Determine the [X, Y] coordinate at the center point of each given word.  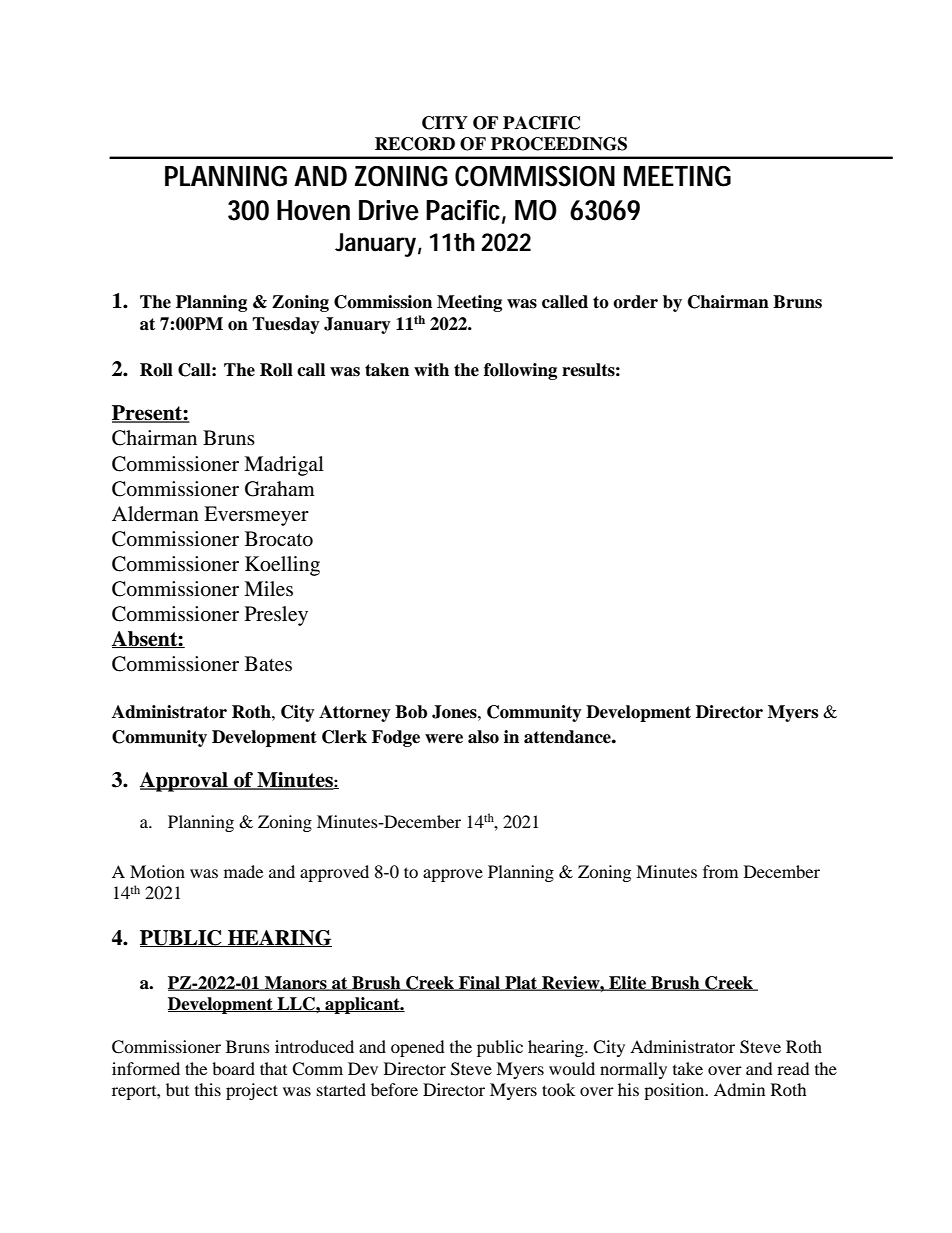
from [720, 871]
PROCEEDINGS [559, 144]
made [243, 871]
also [483, 737]
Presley [276, 616]
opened [417, 1048]
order [635, 302]
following [520, 371]
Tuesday [286, 325]
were [444, 739]
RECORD [415, 144]
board [233, 1068]
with [431, 369]
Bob [411, 712]
